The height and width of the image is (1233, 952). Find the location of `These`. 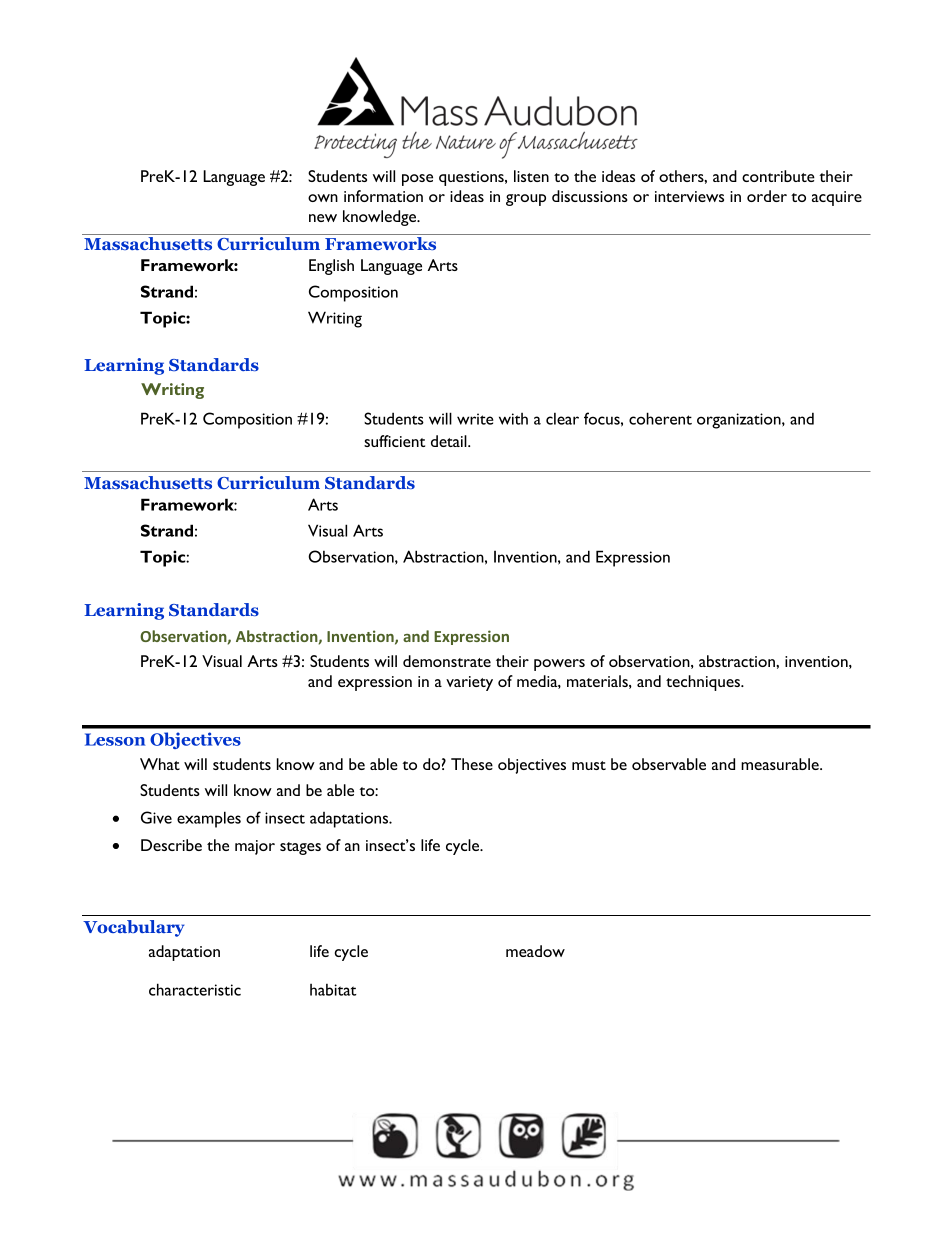

These is located at coordinates (472, 764).
